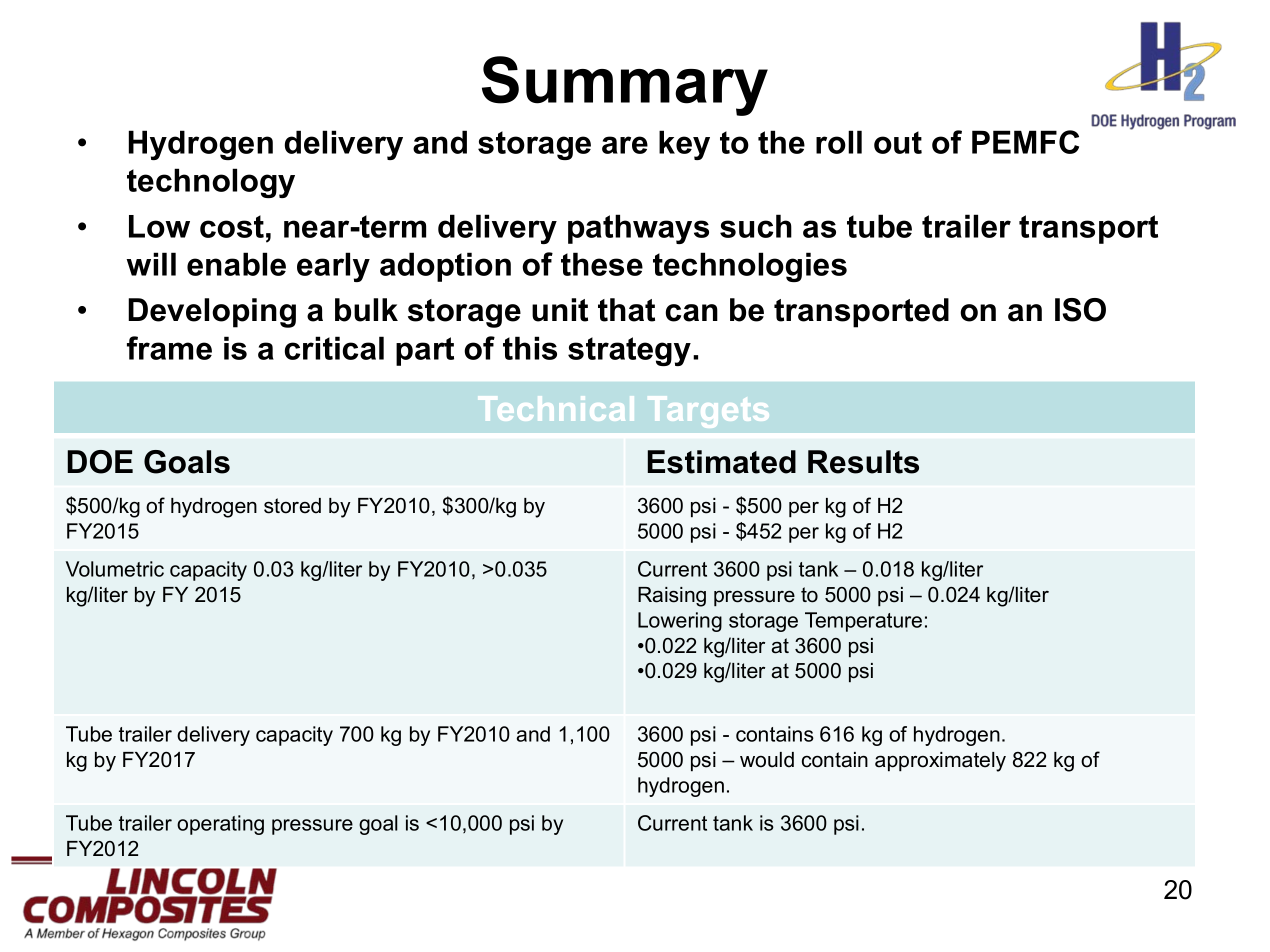 The image size is (1270, 952). Describe the element at coordinates (220, 825) in the screenshot. I see `operating` at that location.
